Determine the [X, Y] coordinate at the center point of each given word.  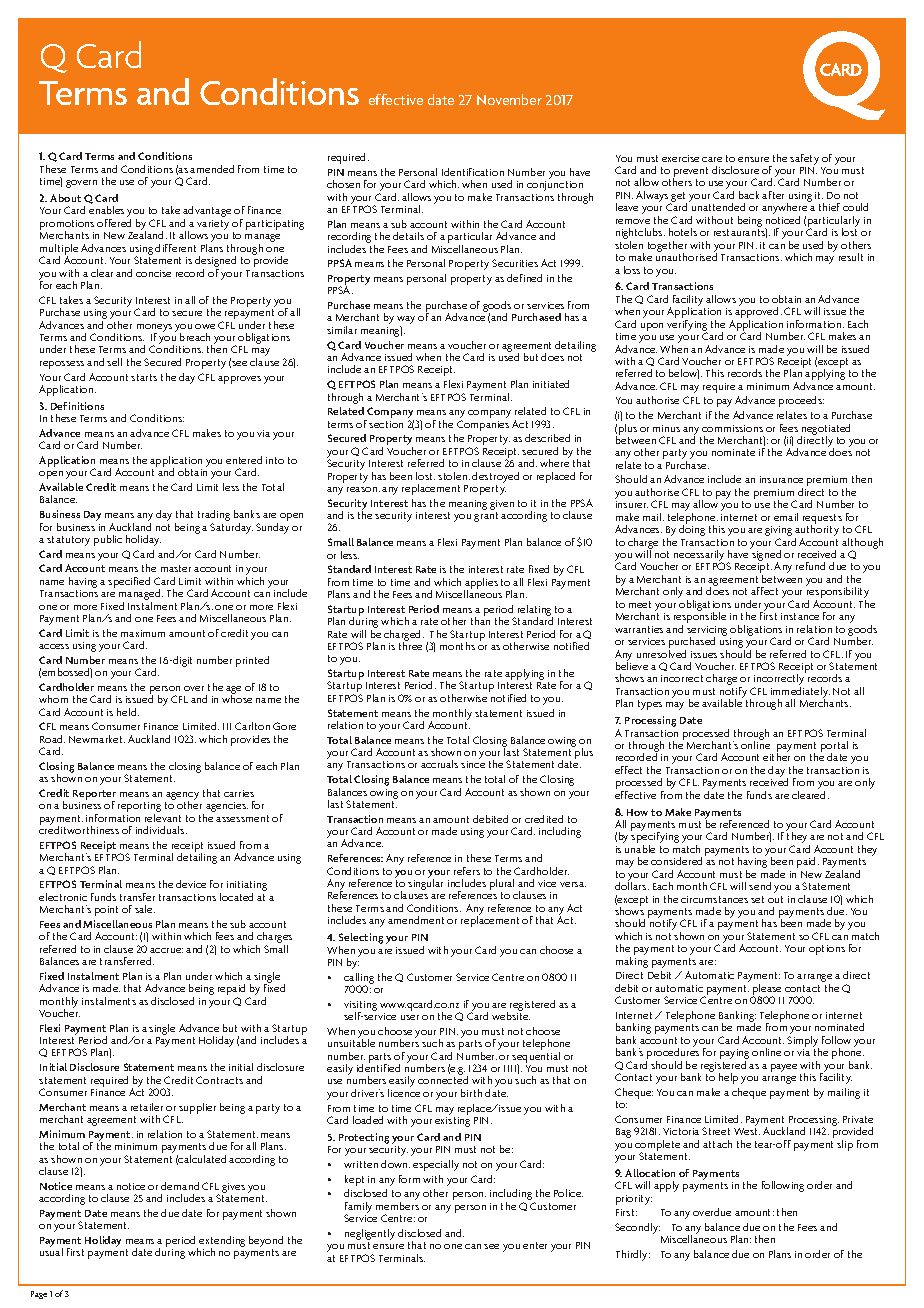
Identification [473, 172]
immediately [800, 693]
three [410, 645]
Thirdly [633, 1255]
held [128, 712]
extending [222, 1242]
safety [804, 159]
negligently [370, 1234]
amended [212, 169]
